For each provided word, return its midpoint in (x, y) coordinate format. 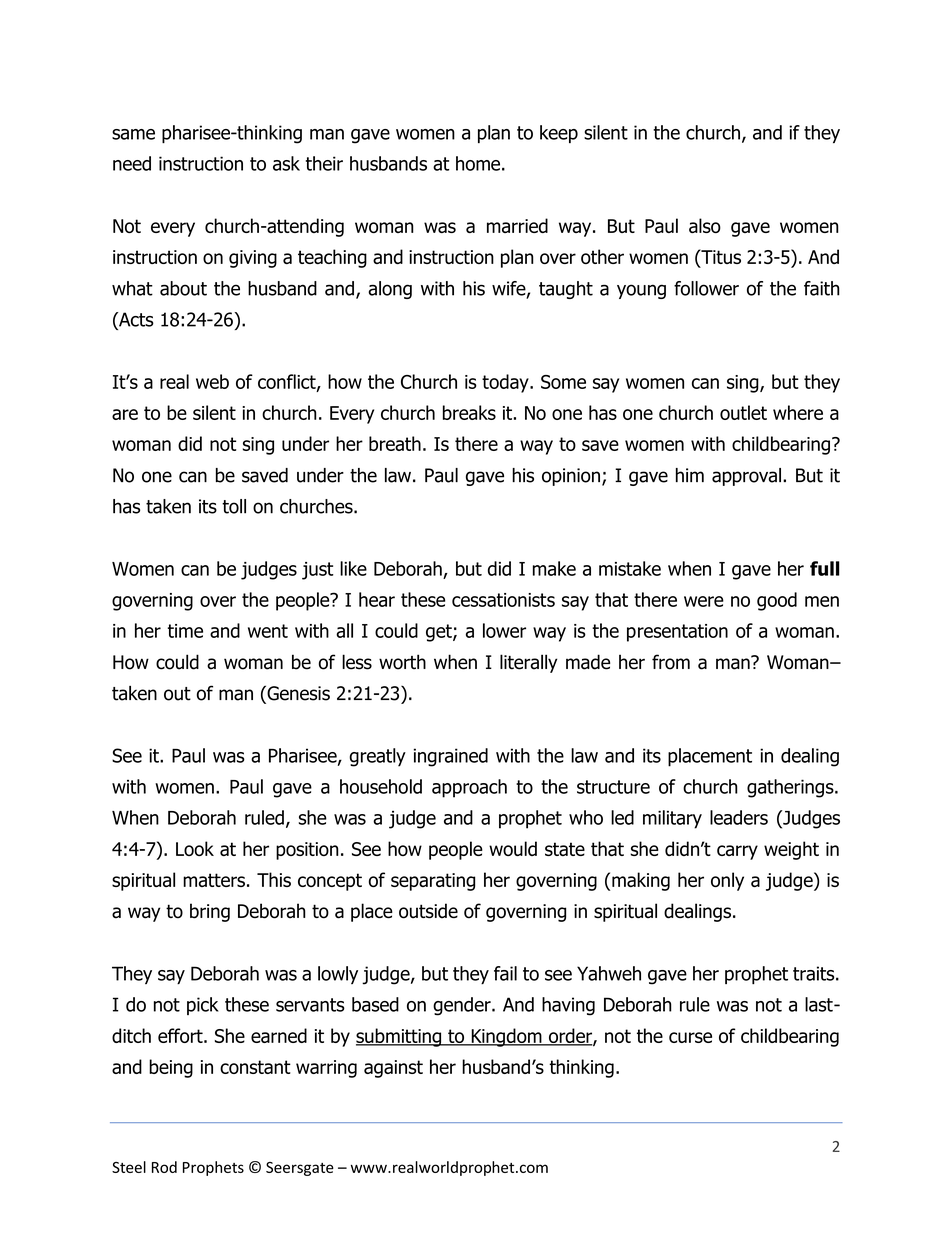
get (440, 633)
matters (214, 880)
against (393, 1069)
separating (433, 882)
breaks (469, 412)
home (478, 163)
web (212, 381)
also (705, 225)
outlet (743, 412)
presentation (677, 633)
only (727, 881)
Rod (164, 1167)
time (185, 631)
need (132, 163)
